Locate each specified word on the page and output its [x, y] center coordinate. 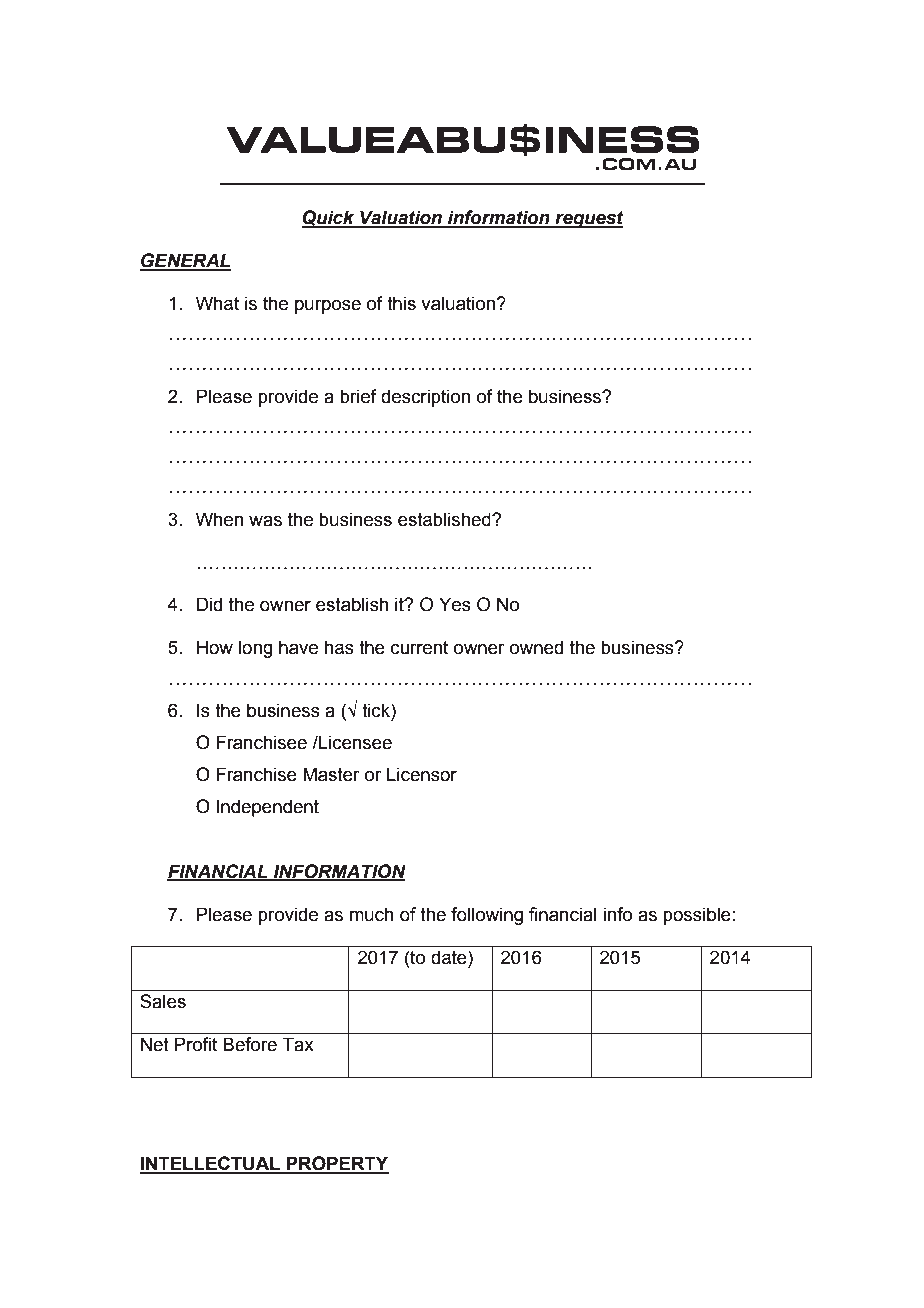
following [487, 916]
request [588, 219]
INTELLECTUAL [211, 1164]
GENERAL [185, 261]
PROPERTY [337, 1164]
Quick [329, 219]
